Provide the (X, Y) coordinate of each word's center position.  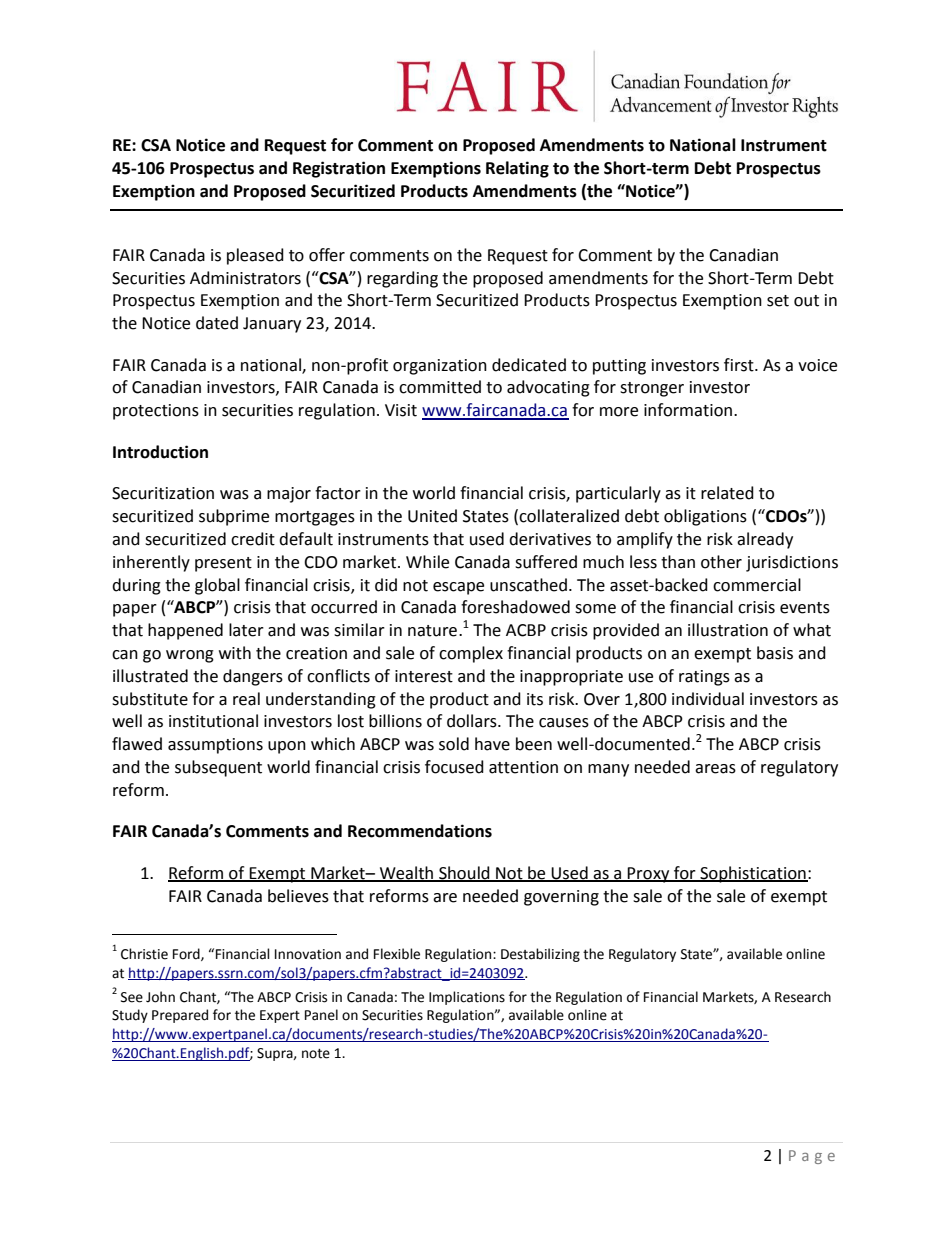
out (806, 301)
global (217, 586)
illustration (728, 630)
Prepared (180, 1016)
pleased (255, 256)
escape (458, 588)
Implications (467, 998)
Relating (517, 169)
